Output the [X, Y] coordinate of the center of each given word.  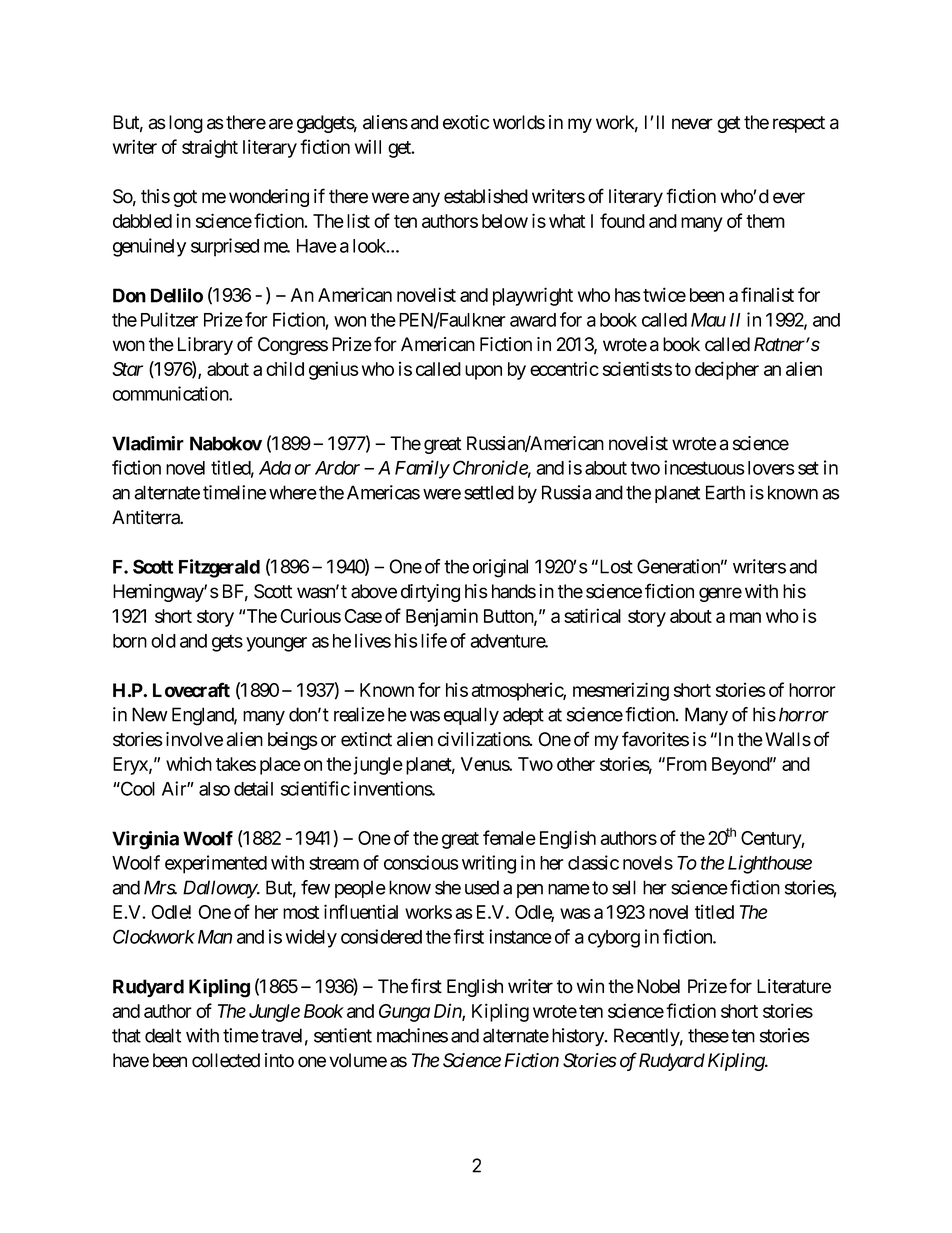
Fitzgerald [219, 568]
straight [210, 148]
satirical [592, 615]
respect [799, 124]
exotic [466, 122]
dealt [163, 1035]
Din [448, 1011]
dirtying [430, 593]
